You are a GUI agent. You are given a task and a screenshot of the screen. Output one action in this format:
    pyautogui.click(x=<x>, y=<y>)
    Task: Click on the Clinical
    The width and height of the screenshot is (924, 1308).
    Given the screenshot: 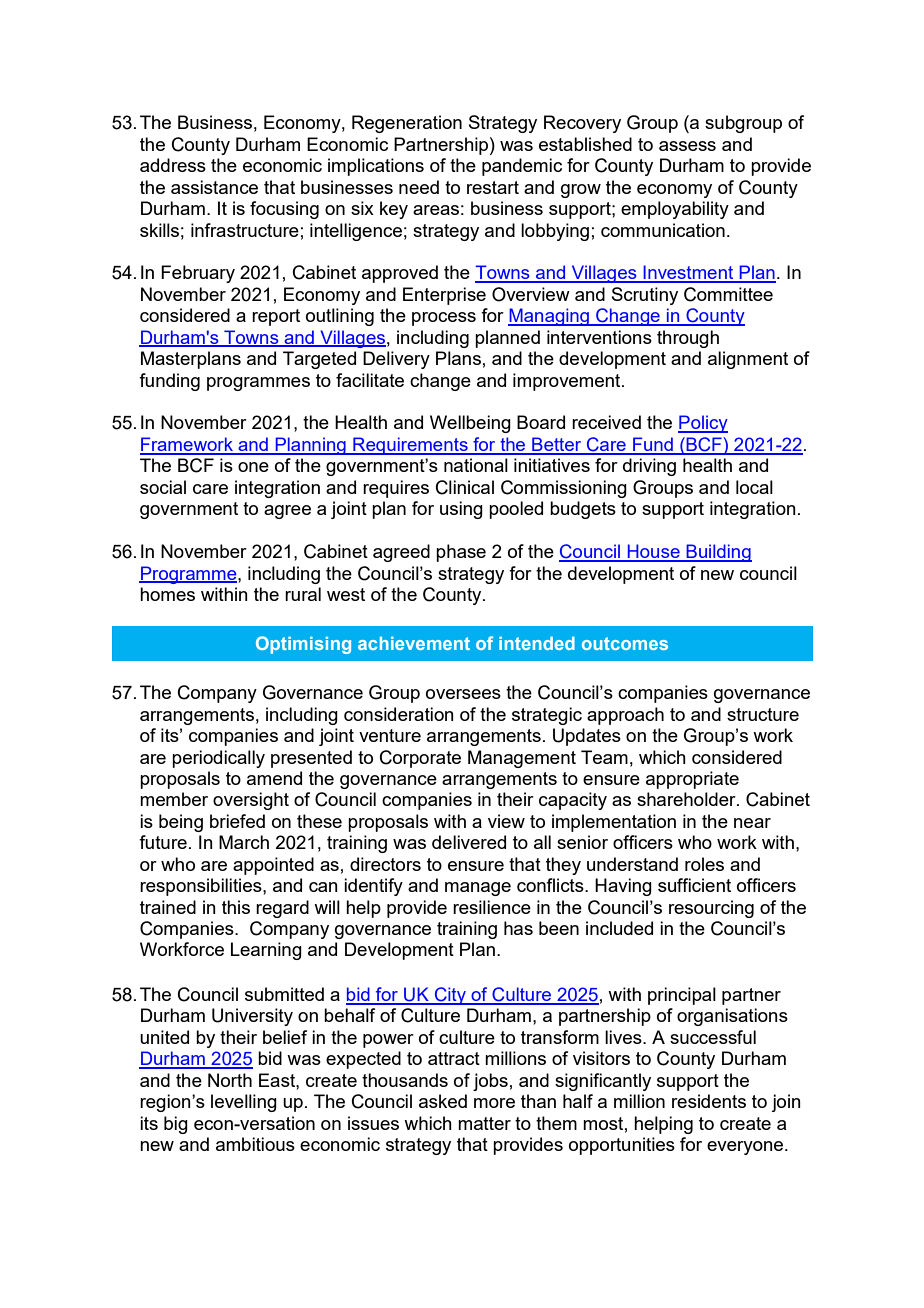 What is the action you would take?
    pyautogui.click(x=465, y=487)
